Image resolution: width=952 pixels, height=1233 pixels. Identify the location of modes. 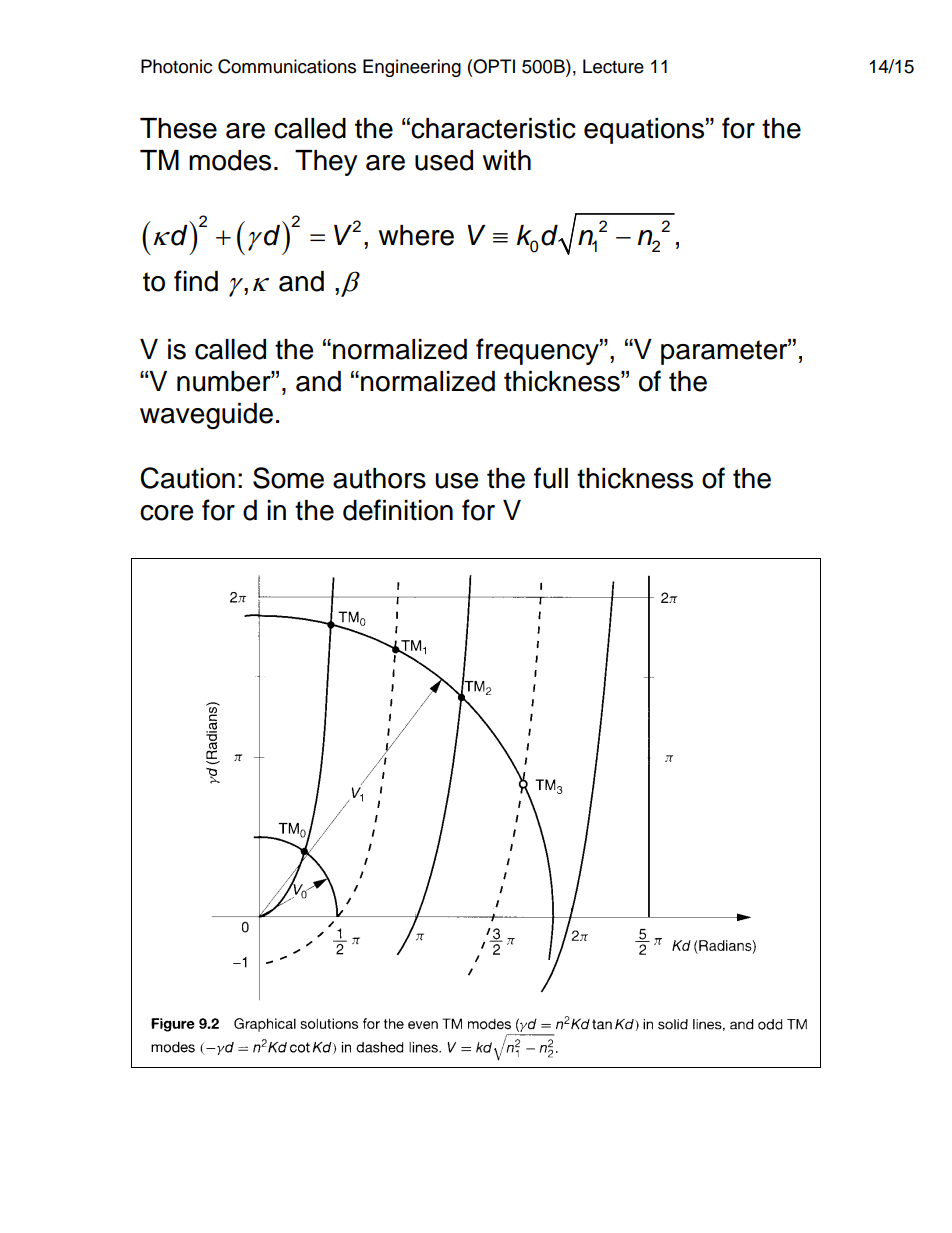
(230, 160).
